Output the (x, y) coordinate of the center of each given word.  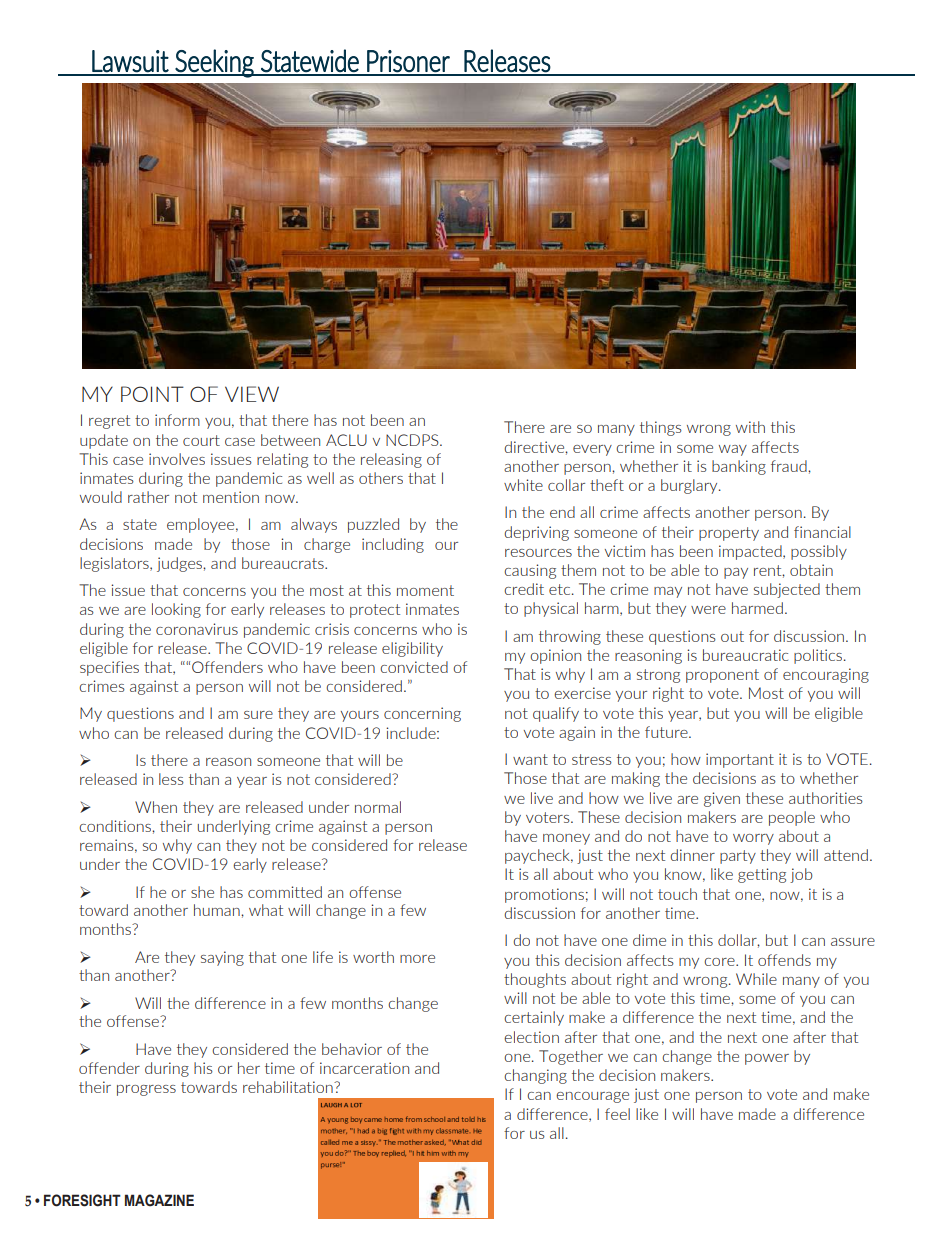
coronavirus (197, 629)
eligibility (412, 649)
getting (762, 875)
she (202, 892)
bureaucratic (745, 655)
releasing (391, 460)
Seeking (214, 63)
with (750, 427)
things (661, 428)
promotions (544, 895)
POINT (152, 394)
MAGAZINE (159, 1200)
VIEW (252, 394)
